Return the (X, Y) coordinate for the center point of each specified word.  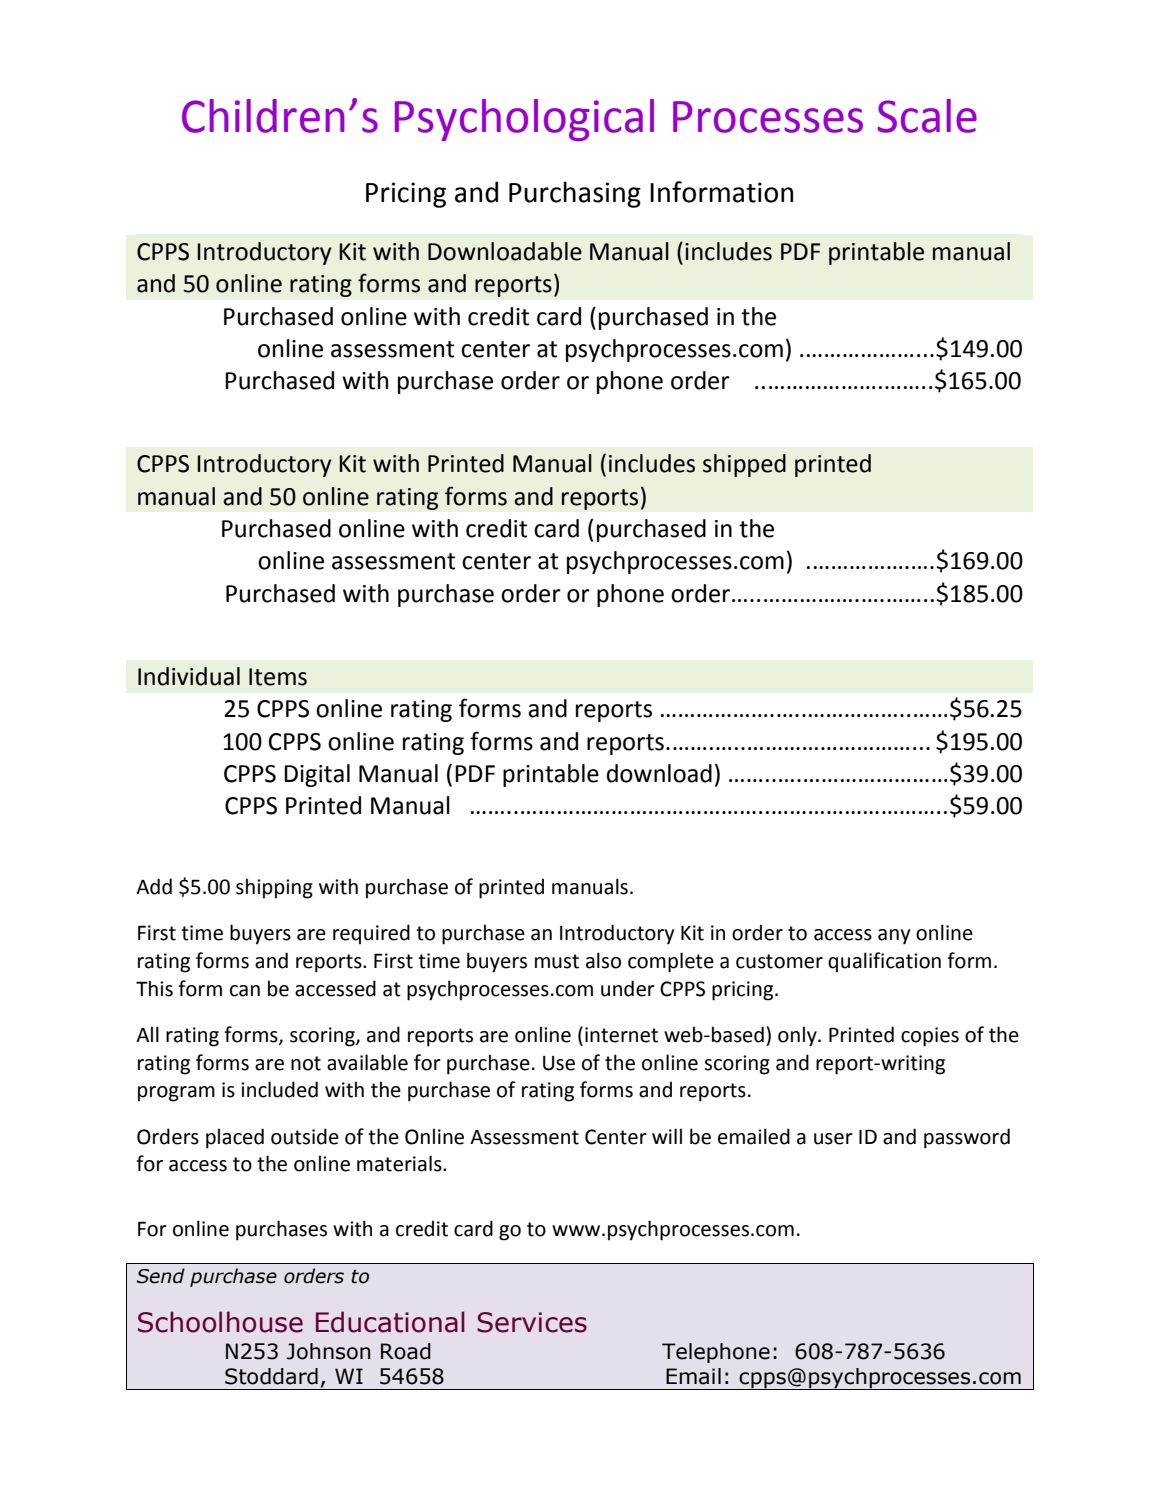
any (894, 937)
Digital (317, 775)
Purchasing (575, 194)
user (833, 1139)
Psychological (524, 120)
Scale (927, 116)
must (557, 961)
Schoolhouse (220, 1322)
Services (532, 1322)
